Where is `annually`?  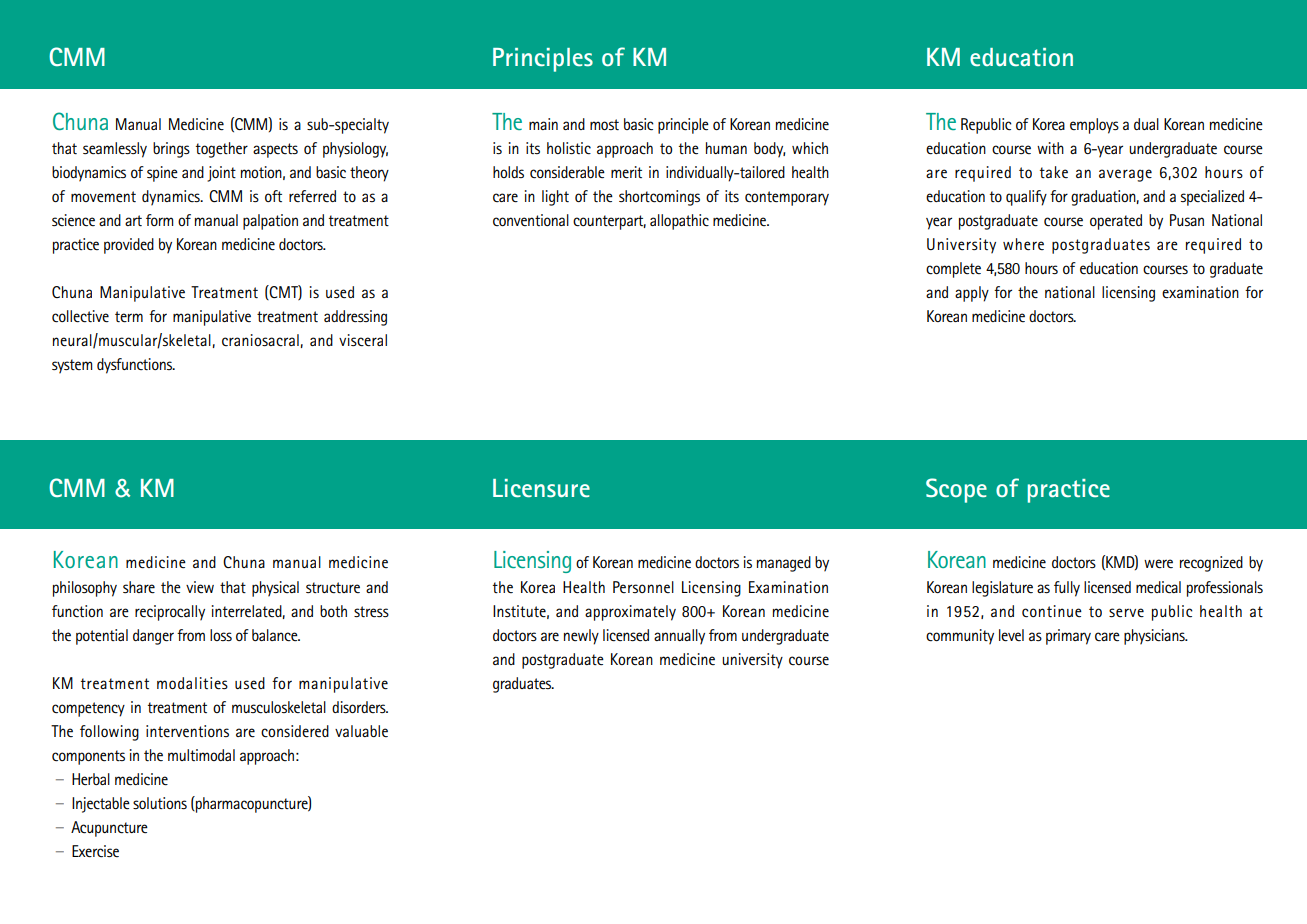
annually is located at coordinates (679, 637).
